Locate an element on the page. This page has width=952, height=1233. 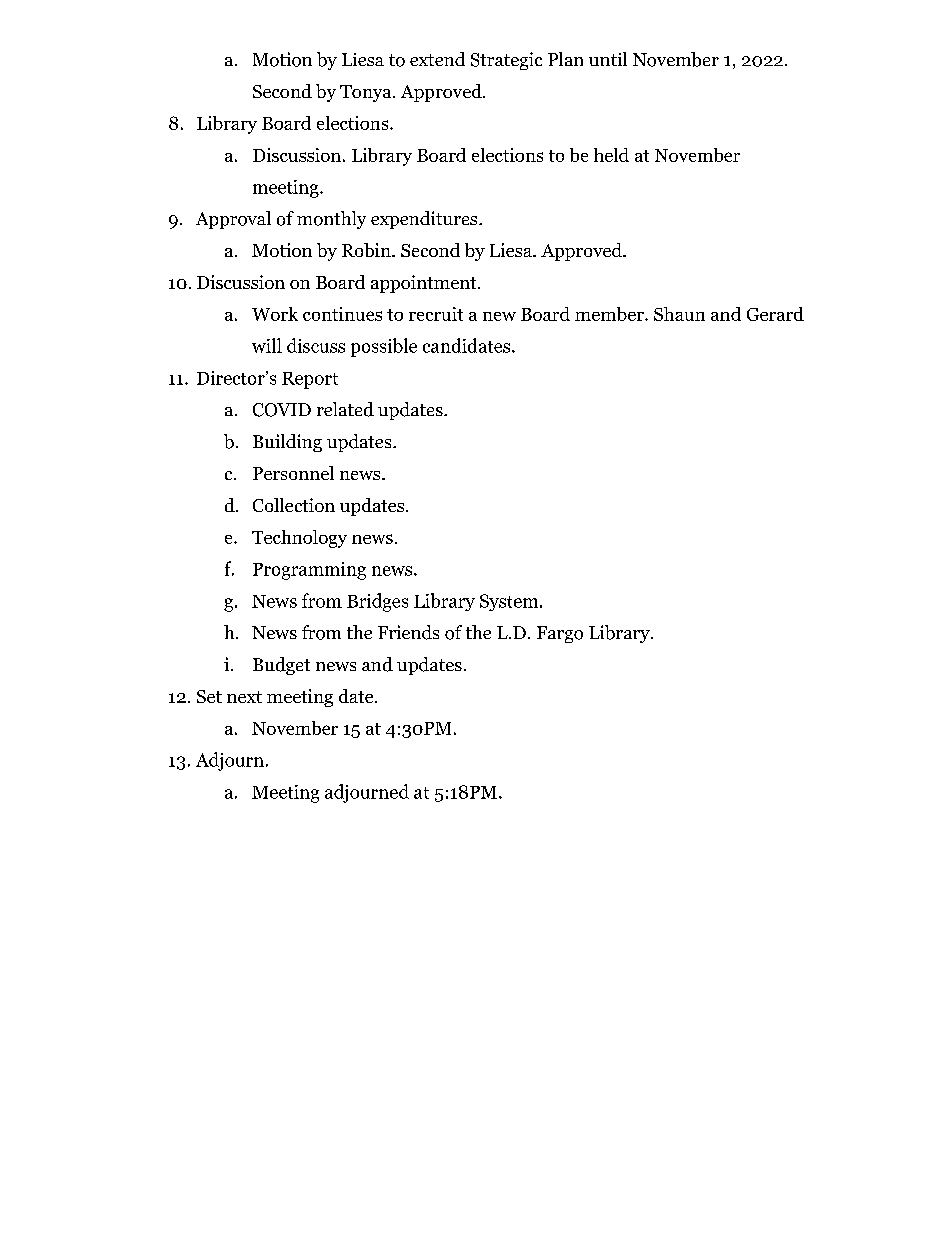
Strategic is located at coordinates (506, 61).
